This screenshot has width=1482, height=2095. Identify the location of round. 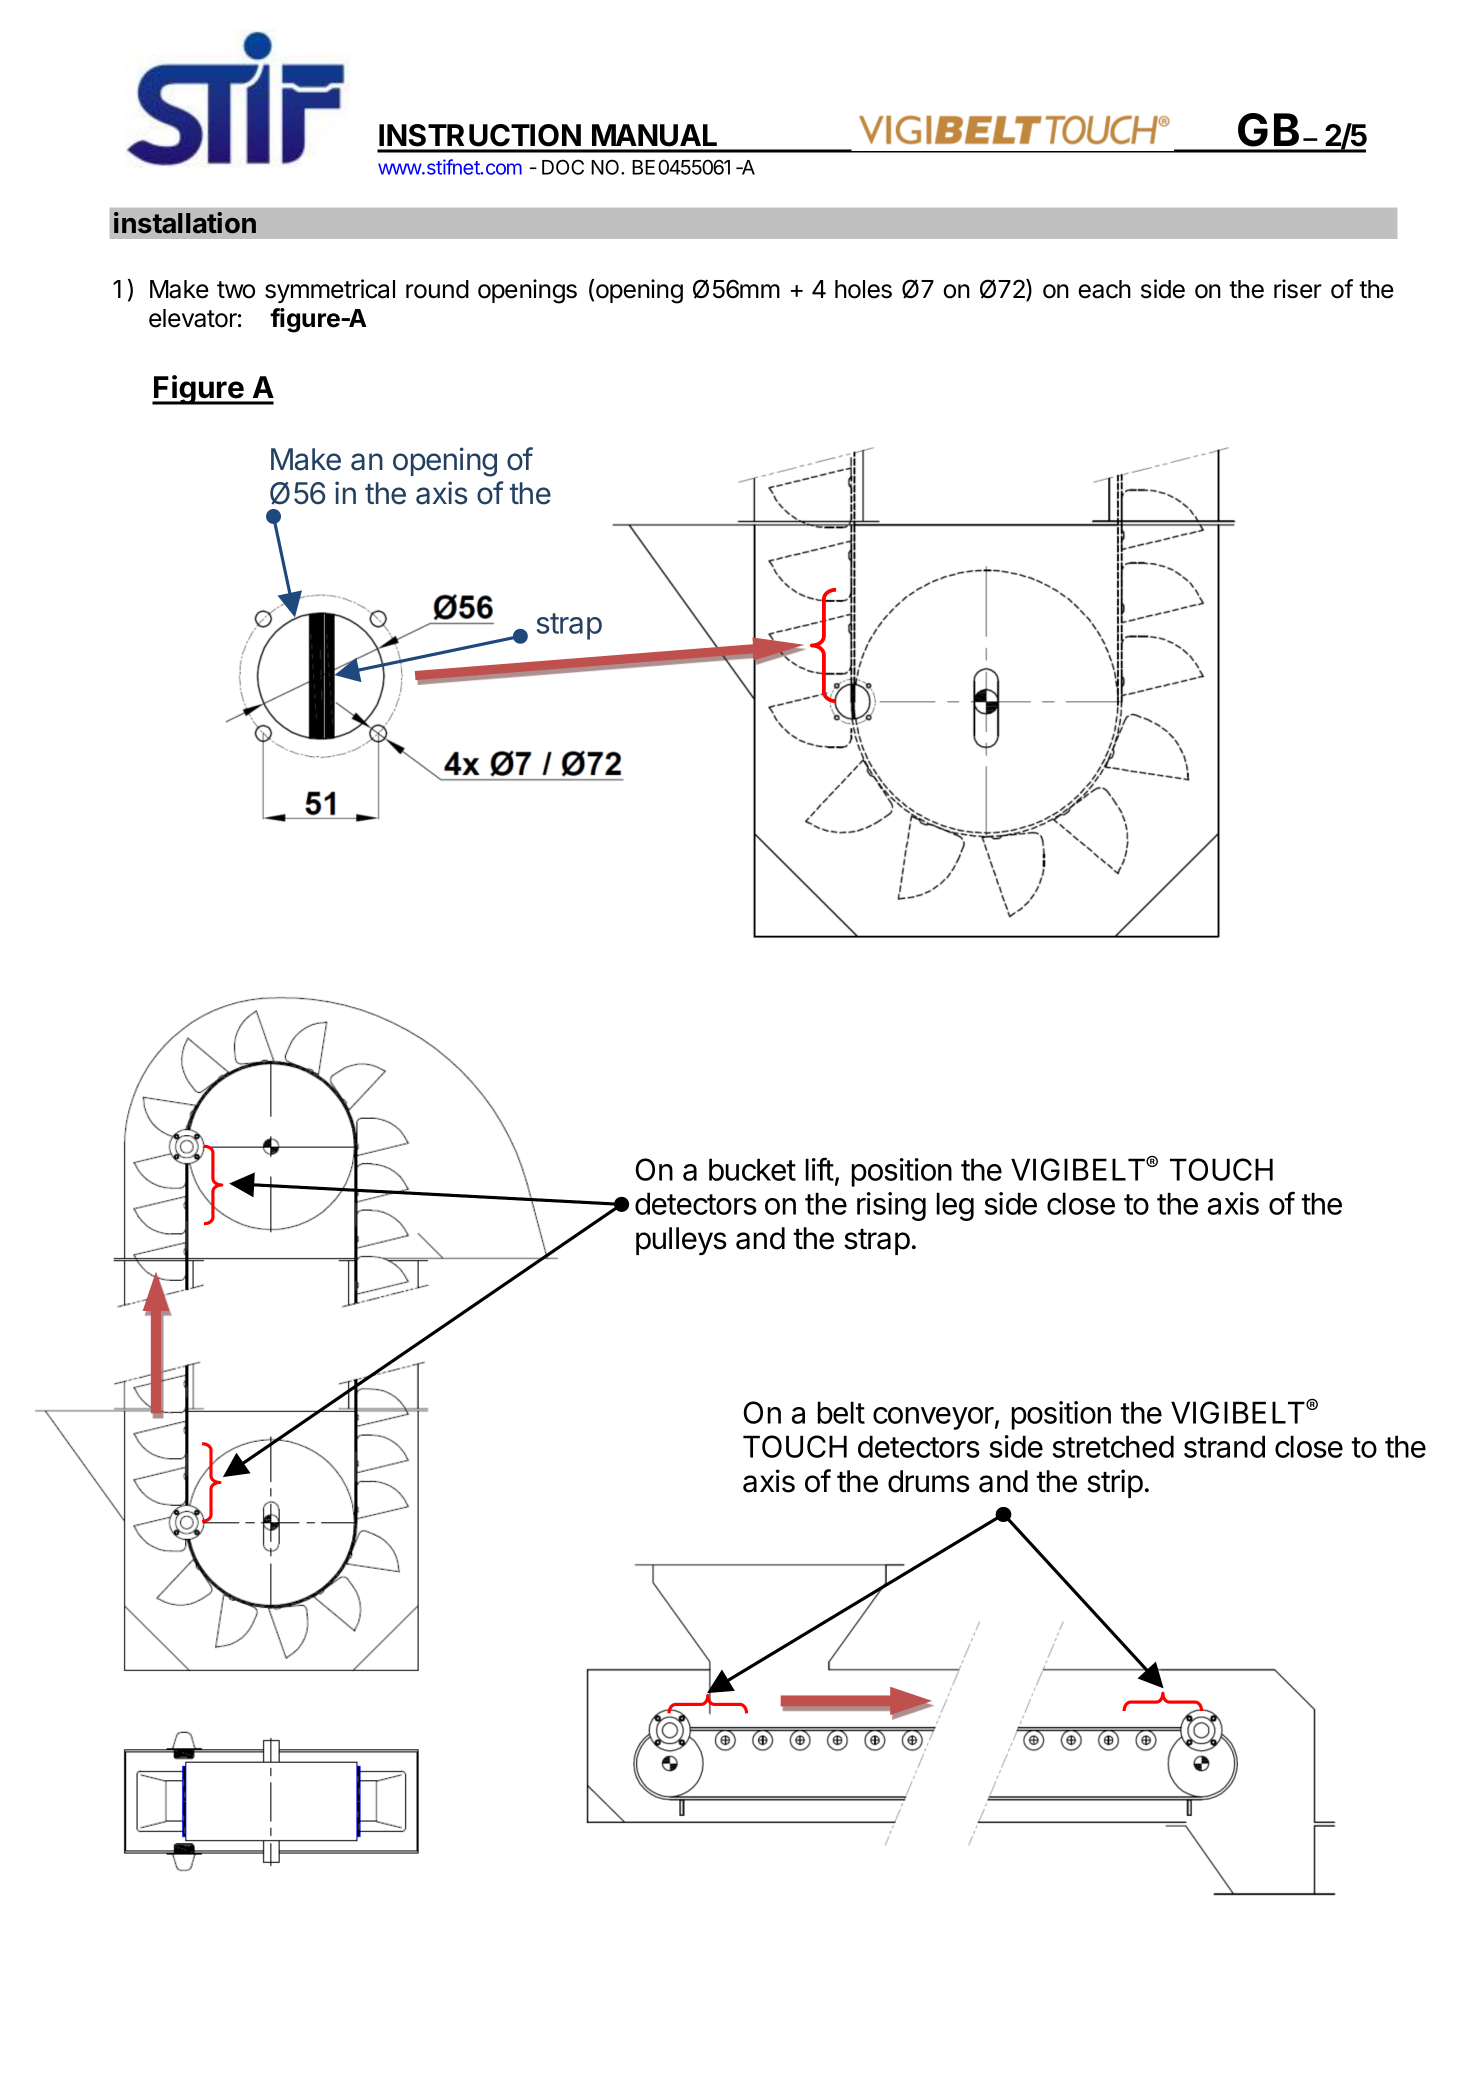
(437, 289).
